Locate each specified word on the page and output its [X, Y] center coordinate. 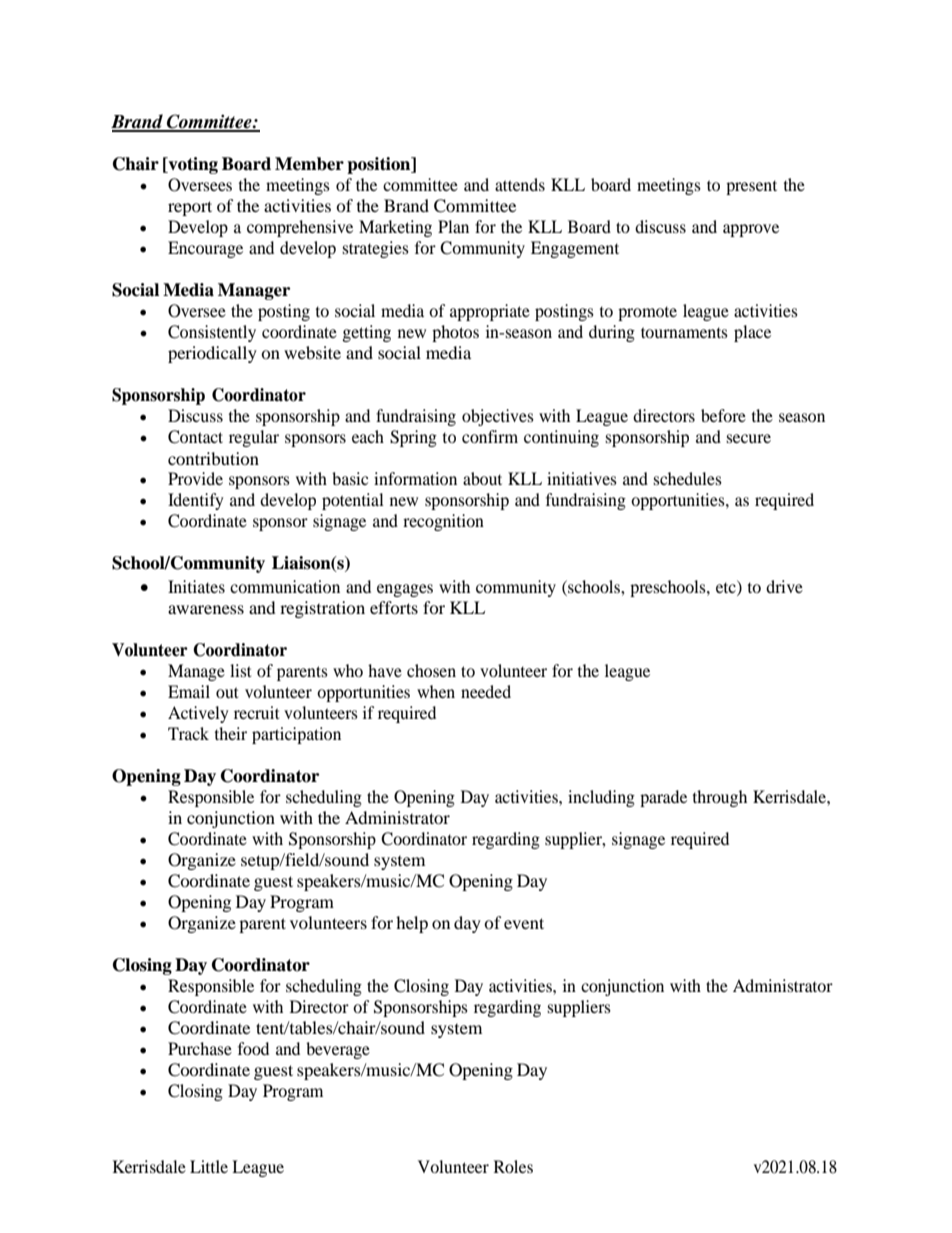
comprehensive [300, 228]
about [482, 478]
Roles [513, 1166]
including [601, 798]
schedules [687, 478]
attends [520, 184]
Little [209, 1166]
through [720, 798]
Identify [195, 501]
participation [296, 735]
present [751, 187]
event [524, 923]
